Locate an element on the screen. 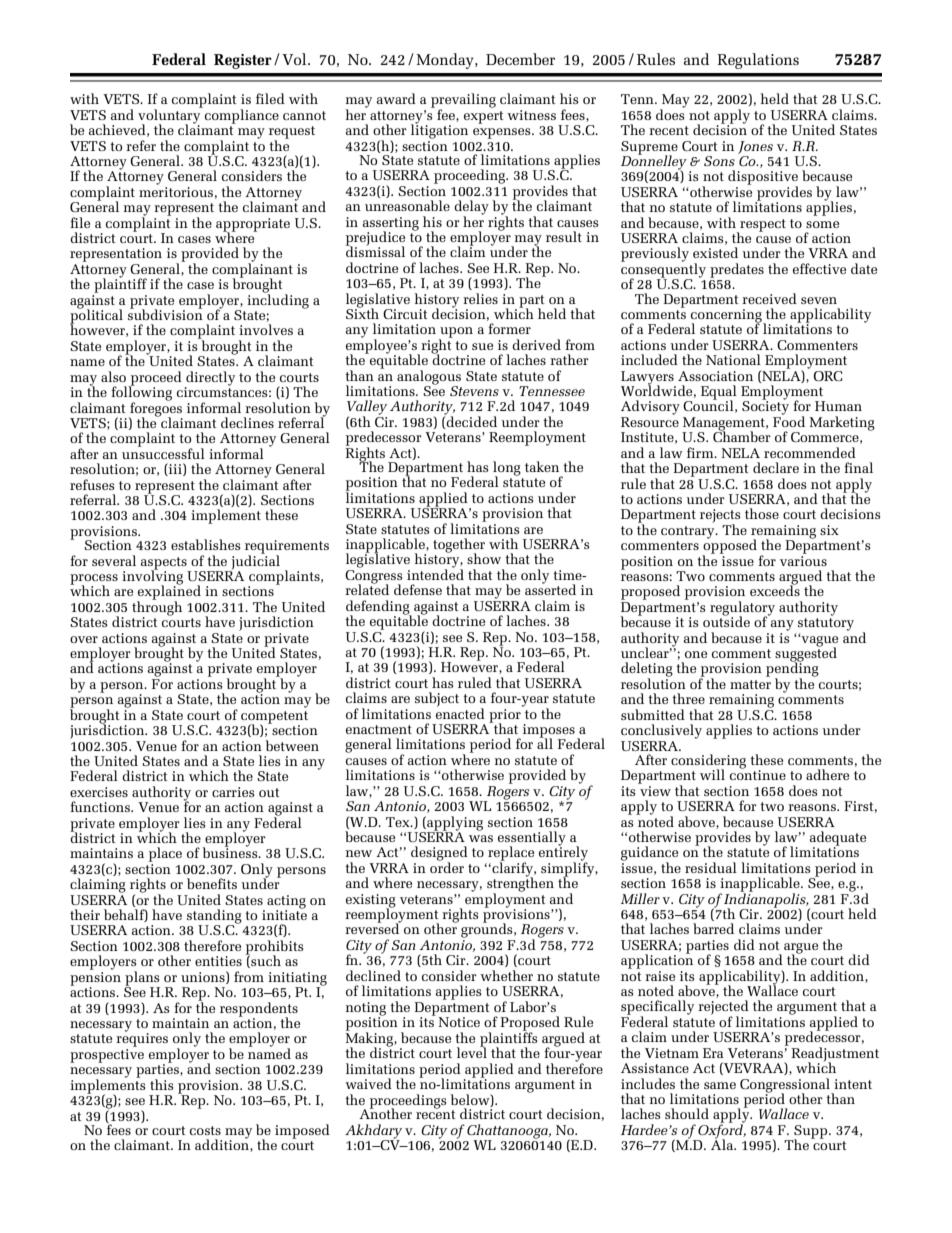 The height and width of the screenshot is (1233, 952). matter is located at coordinates (750, 684).
